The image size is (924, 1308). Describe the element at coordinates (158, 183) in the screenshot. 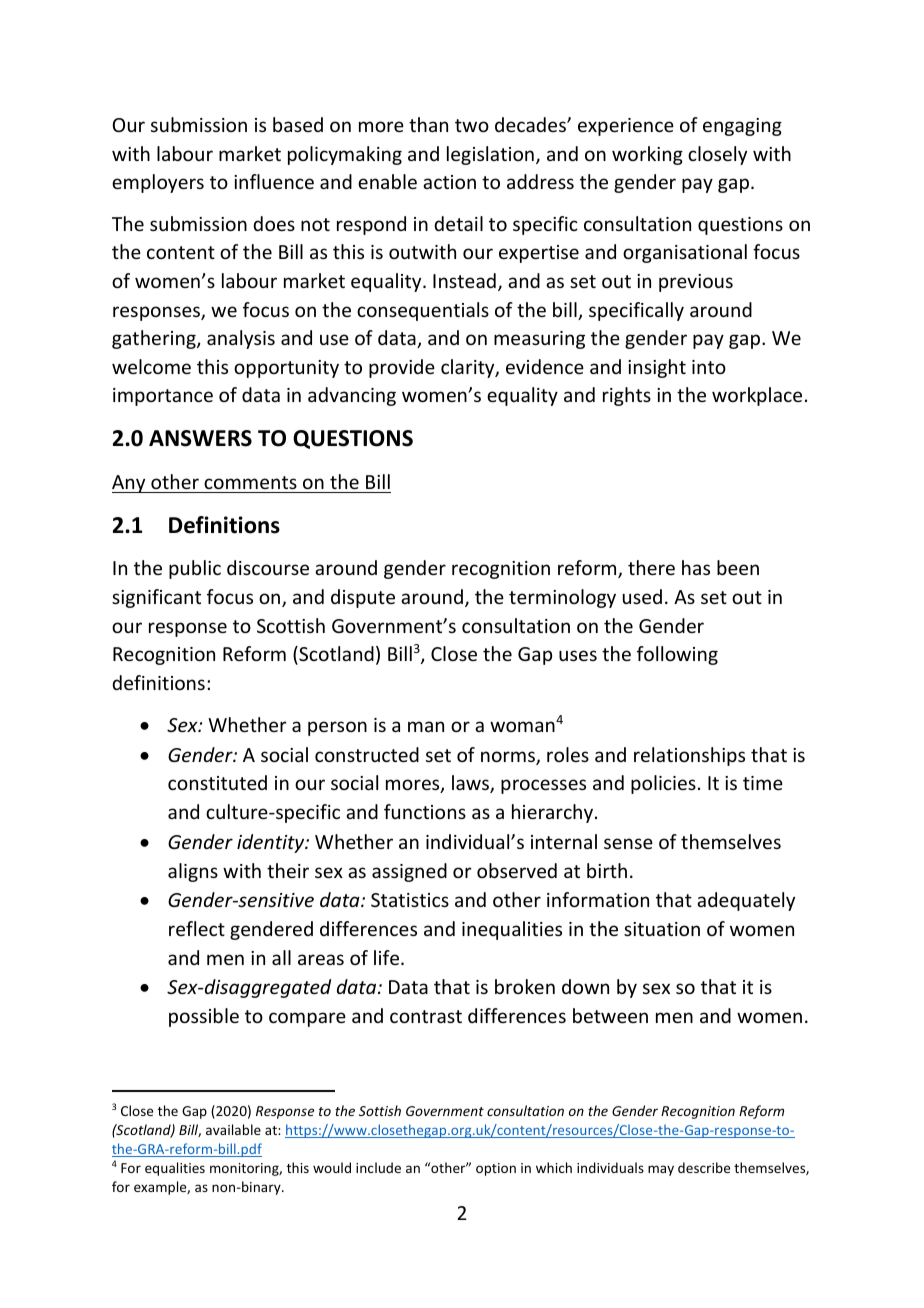

I see `employers` at that location.
